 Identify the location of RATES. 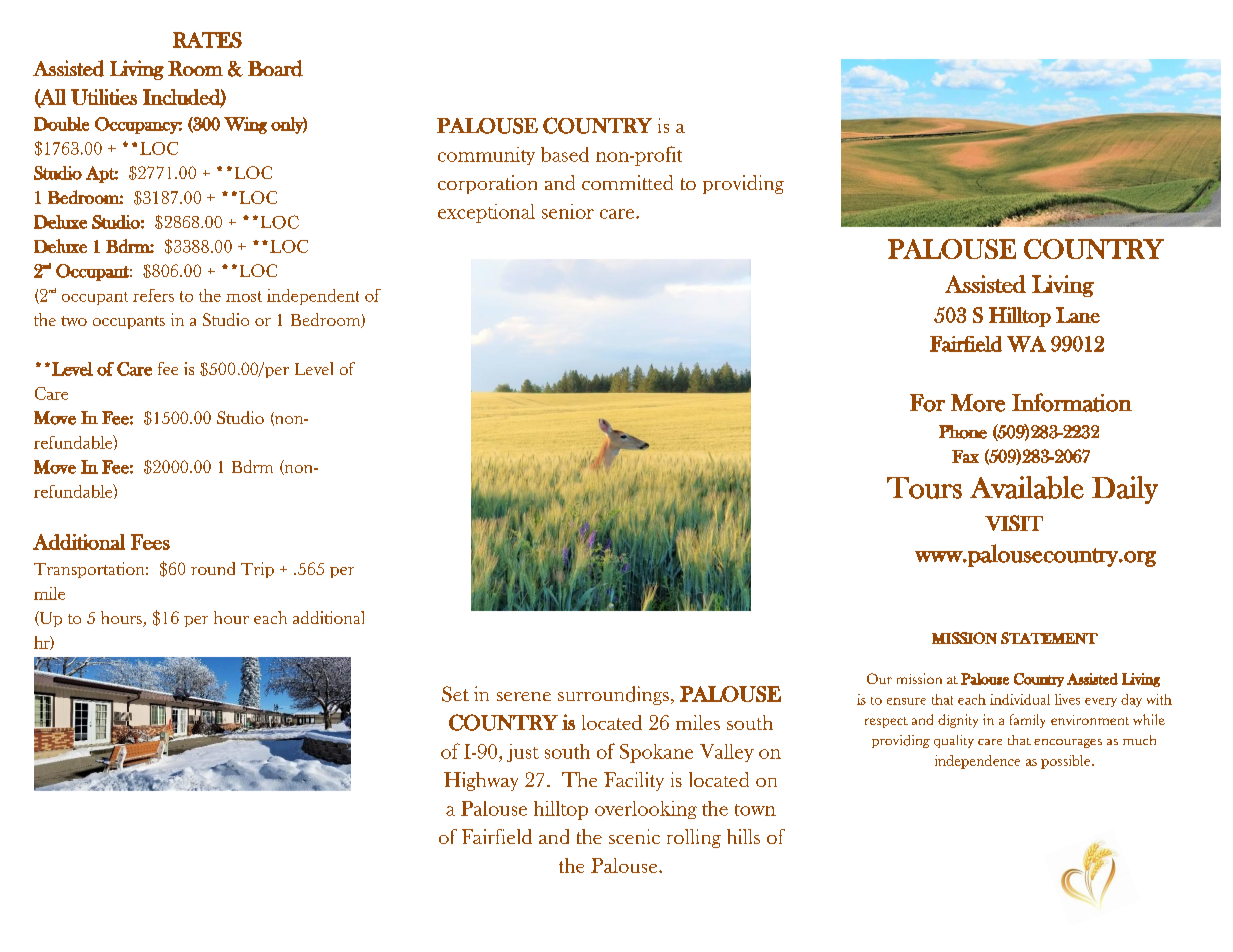
(207, 40).
